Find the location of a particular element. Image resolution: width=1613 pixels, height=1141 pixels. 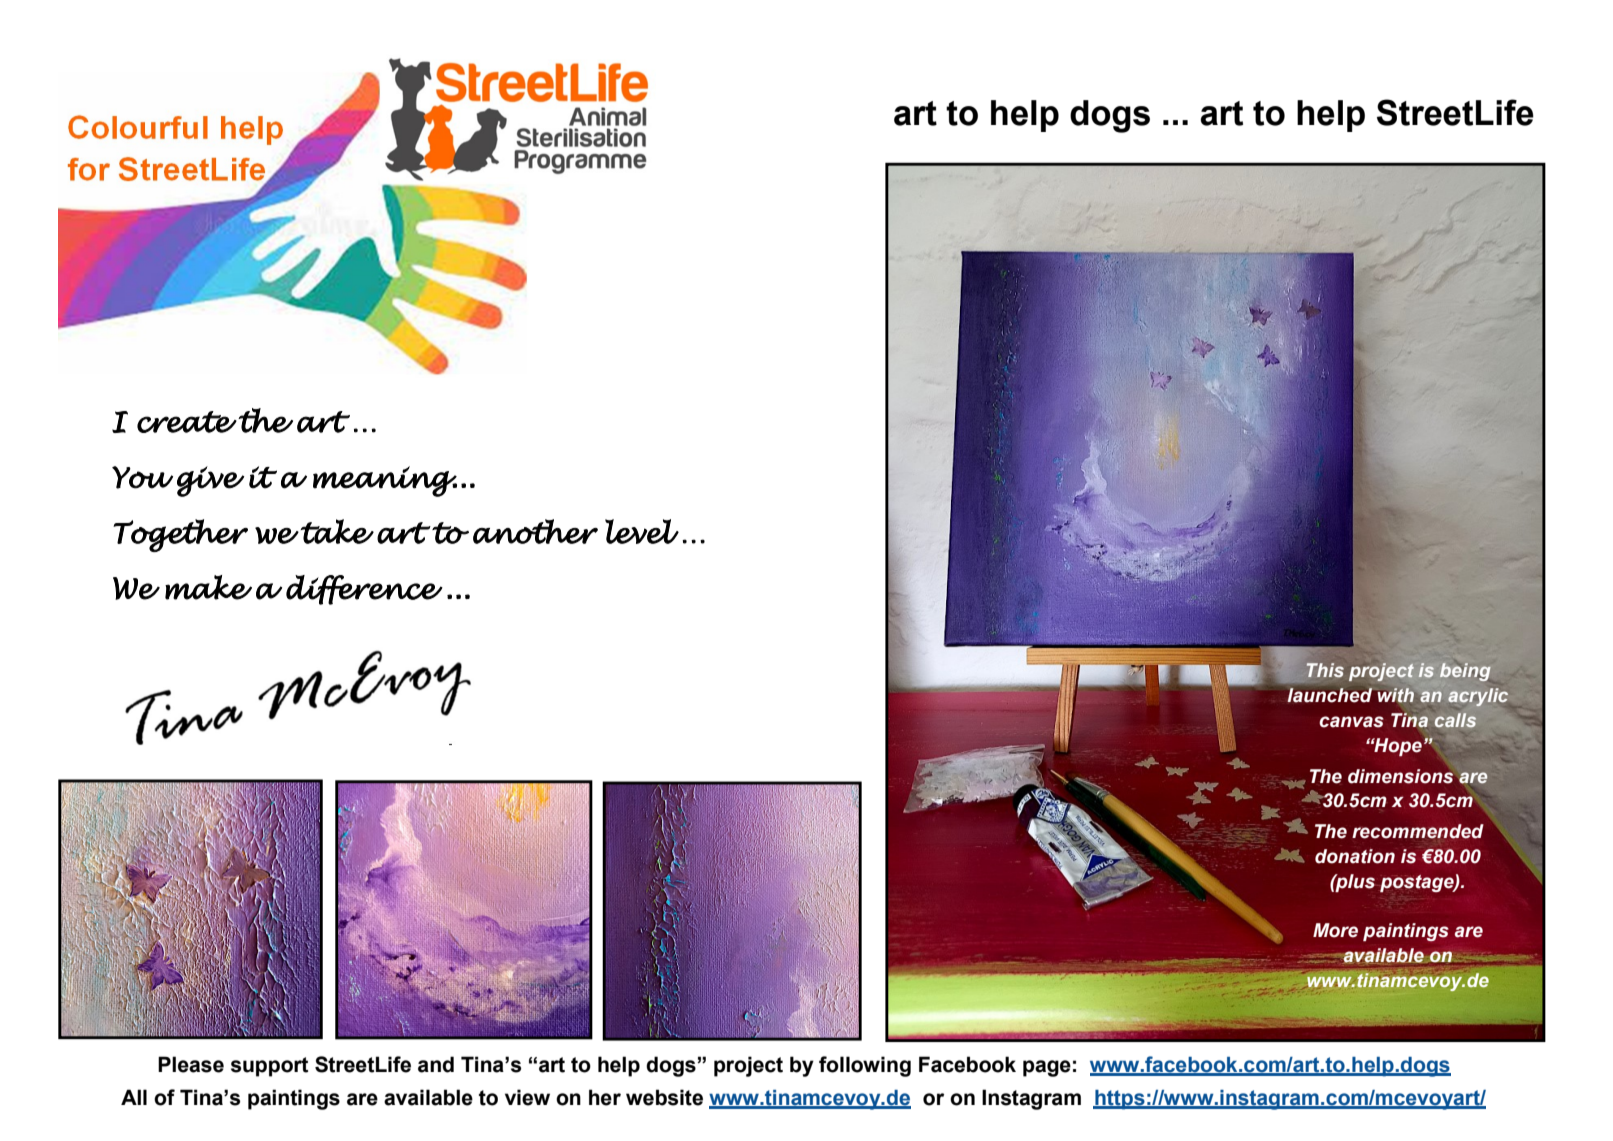

donation is located at coordinates (1355, 856).
